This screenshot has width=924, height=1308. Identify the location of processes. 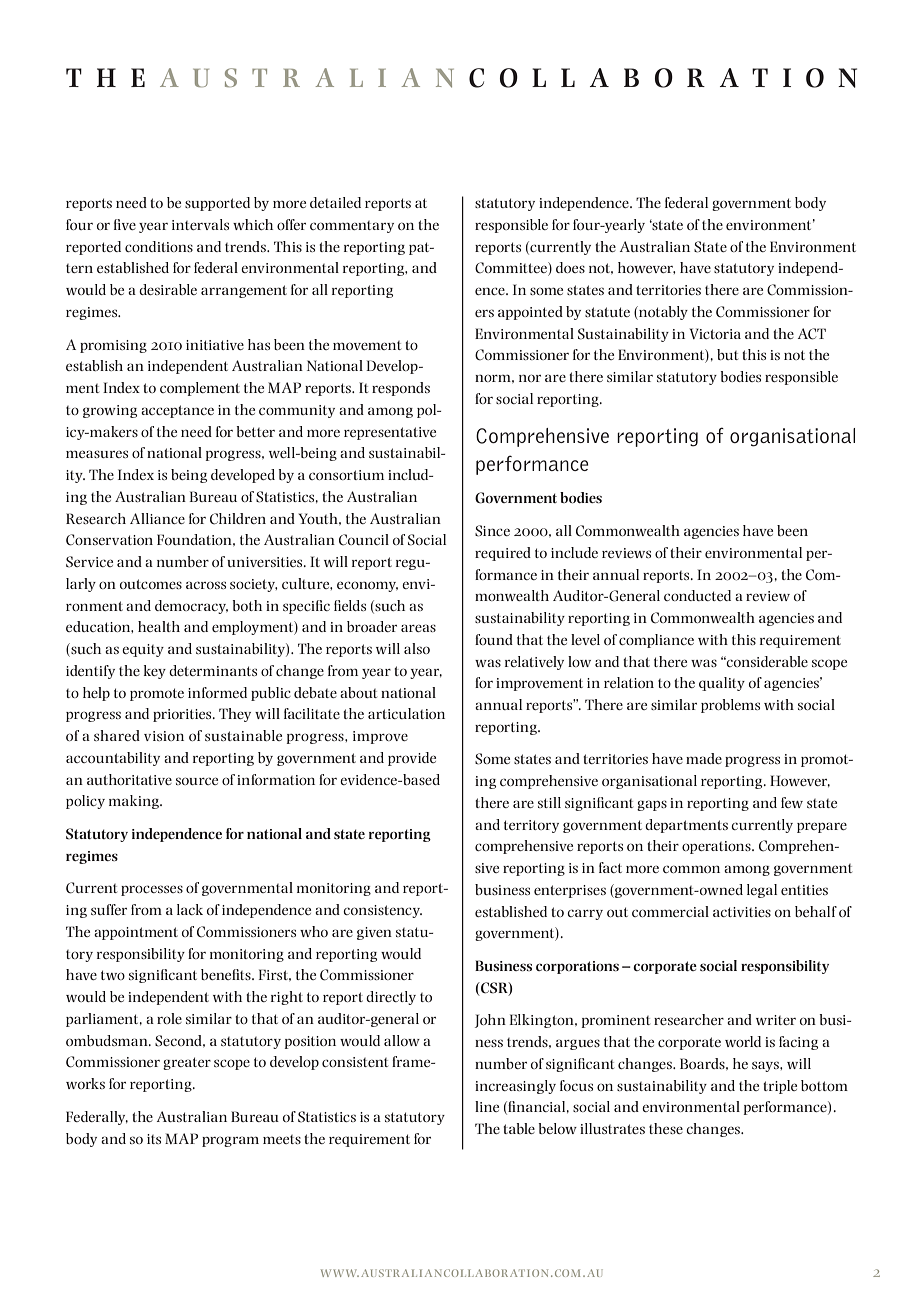
(152, 890).
